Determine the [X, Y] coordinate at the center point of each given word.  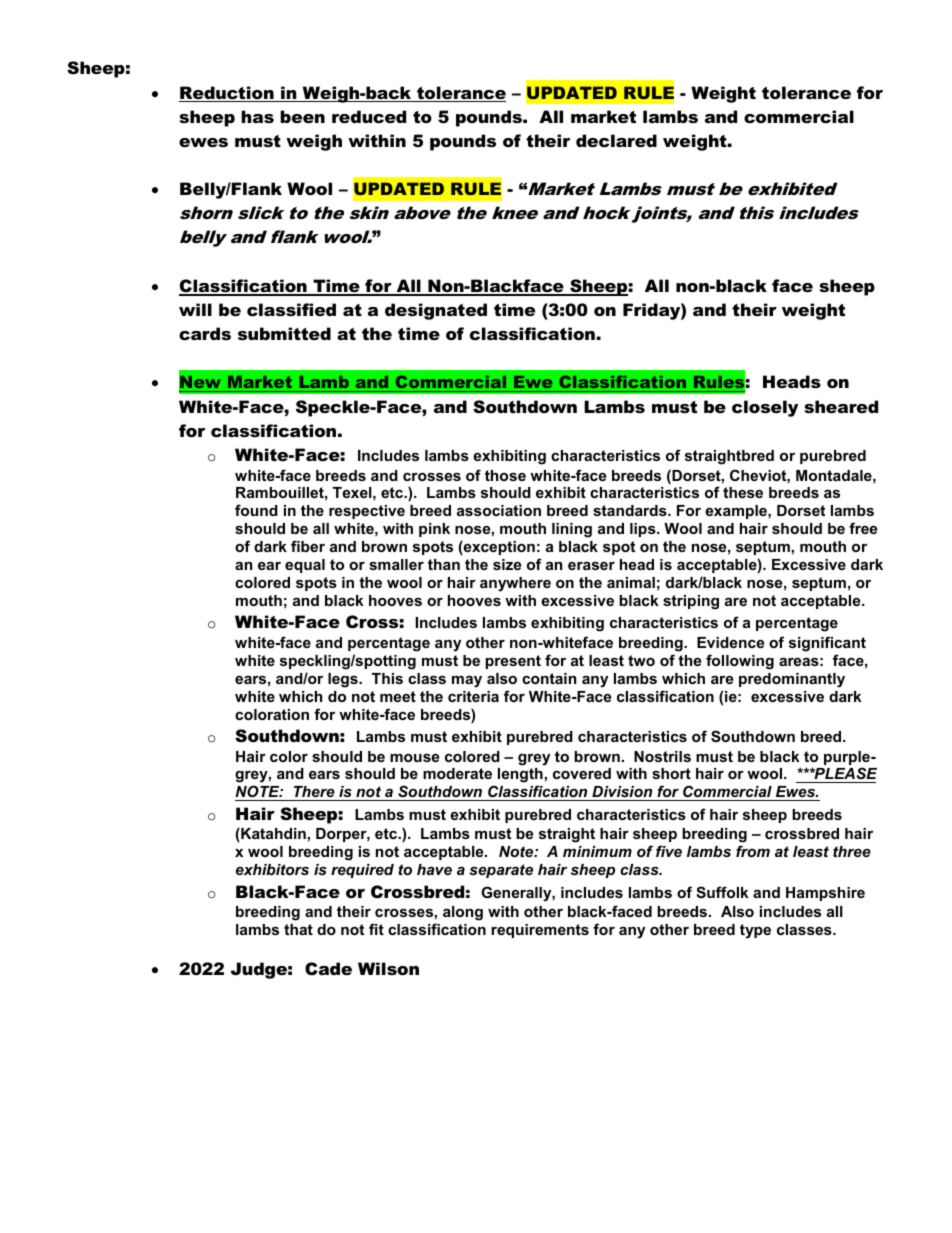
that [298, 929]
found [256, 510]
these [743, 492]
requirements [540, 931]
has [257, 116]
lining [572, 530]
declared [616, 140]
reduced [369, 116]
